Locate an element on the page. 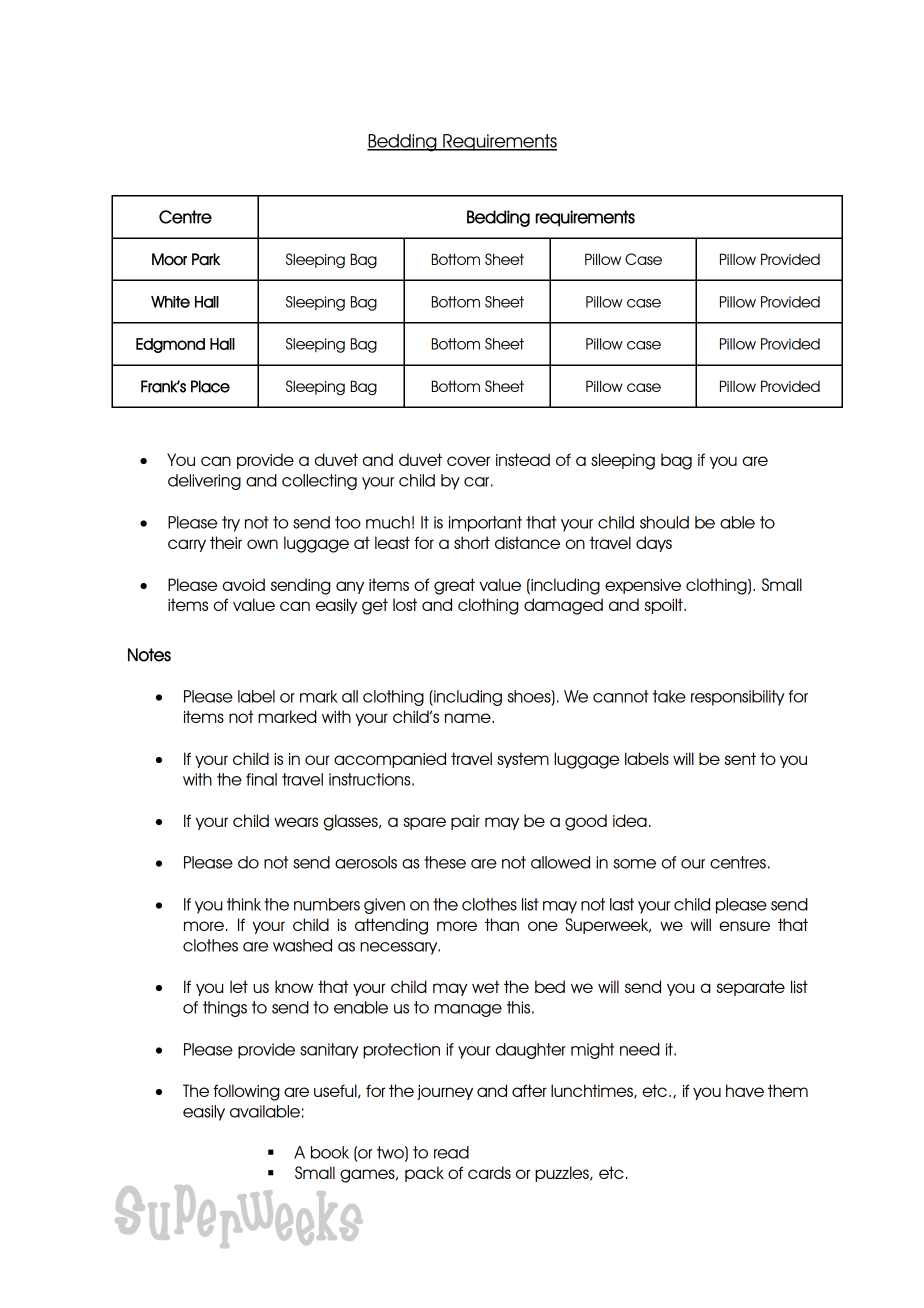 The width and height of the document is (924, 1308). ensure is located at coordinates (744, 926).
